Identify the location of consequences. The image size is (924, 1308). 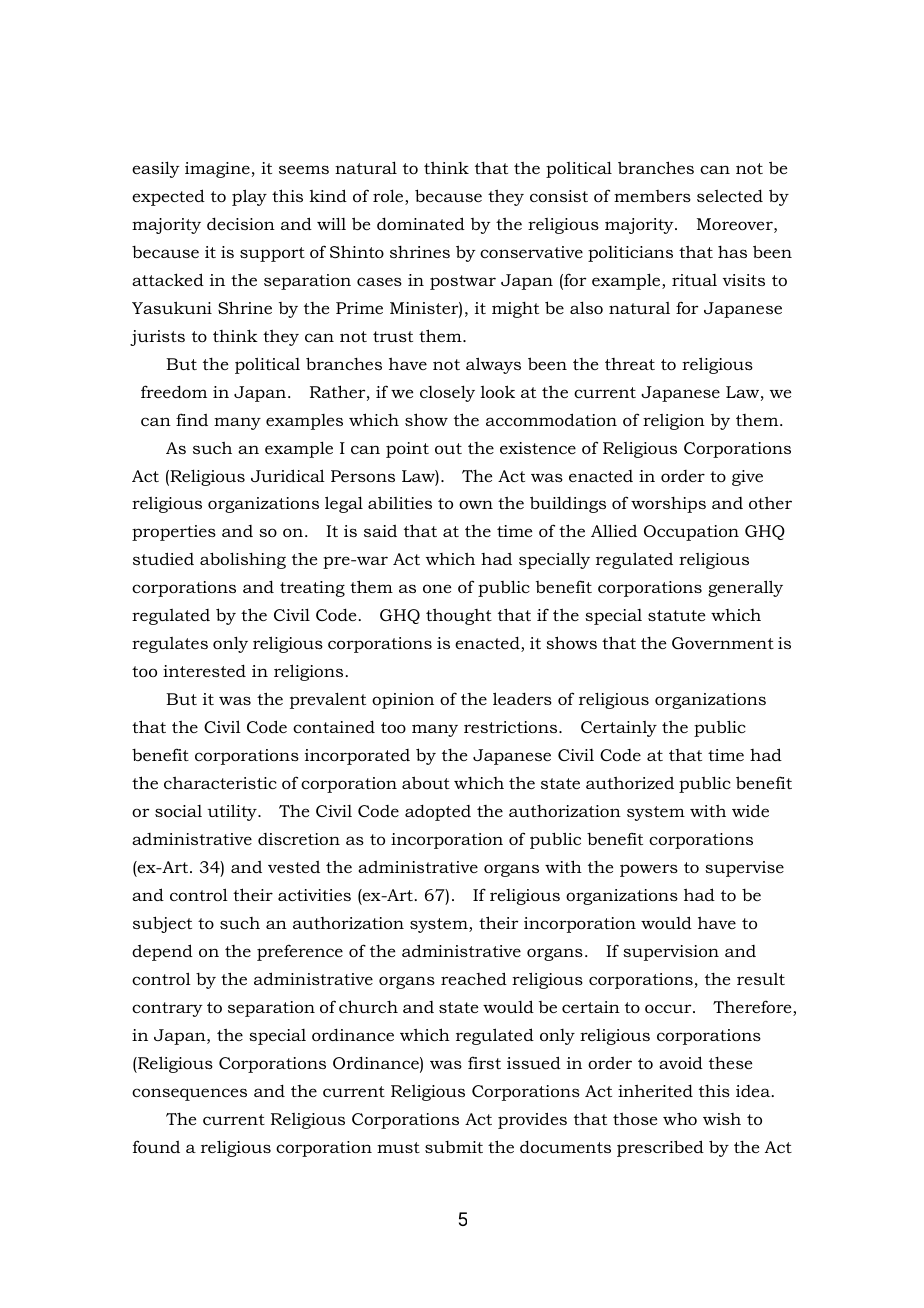
(189, 1094).
